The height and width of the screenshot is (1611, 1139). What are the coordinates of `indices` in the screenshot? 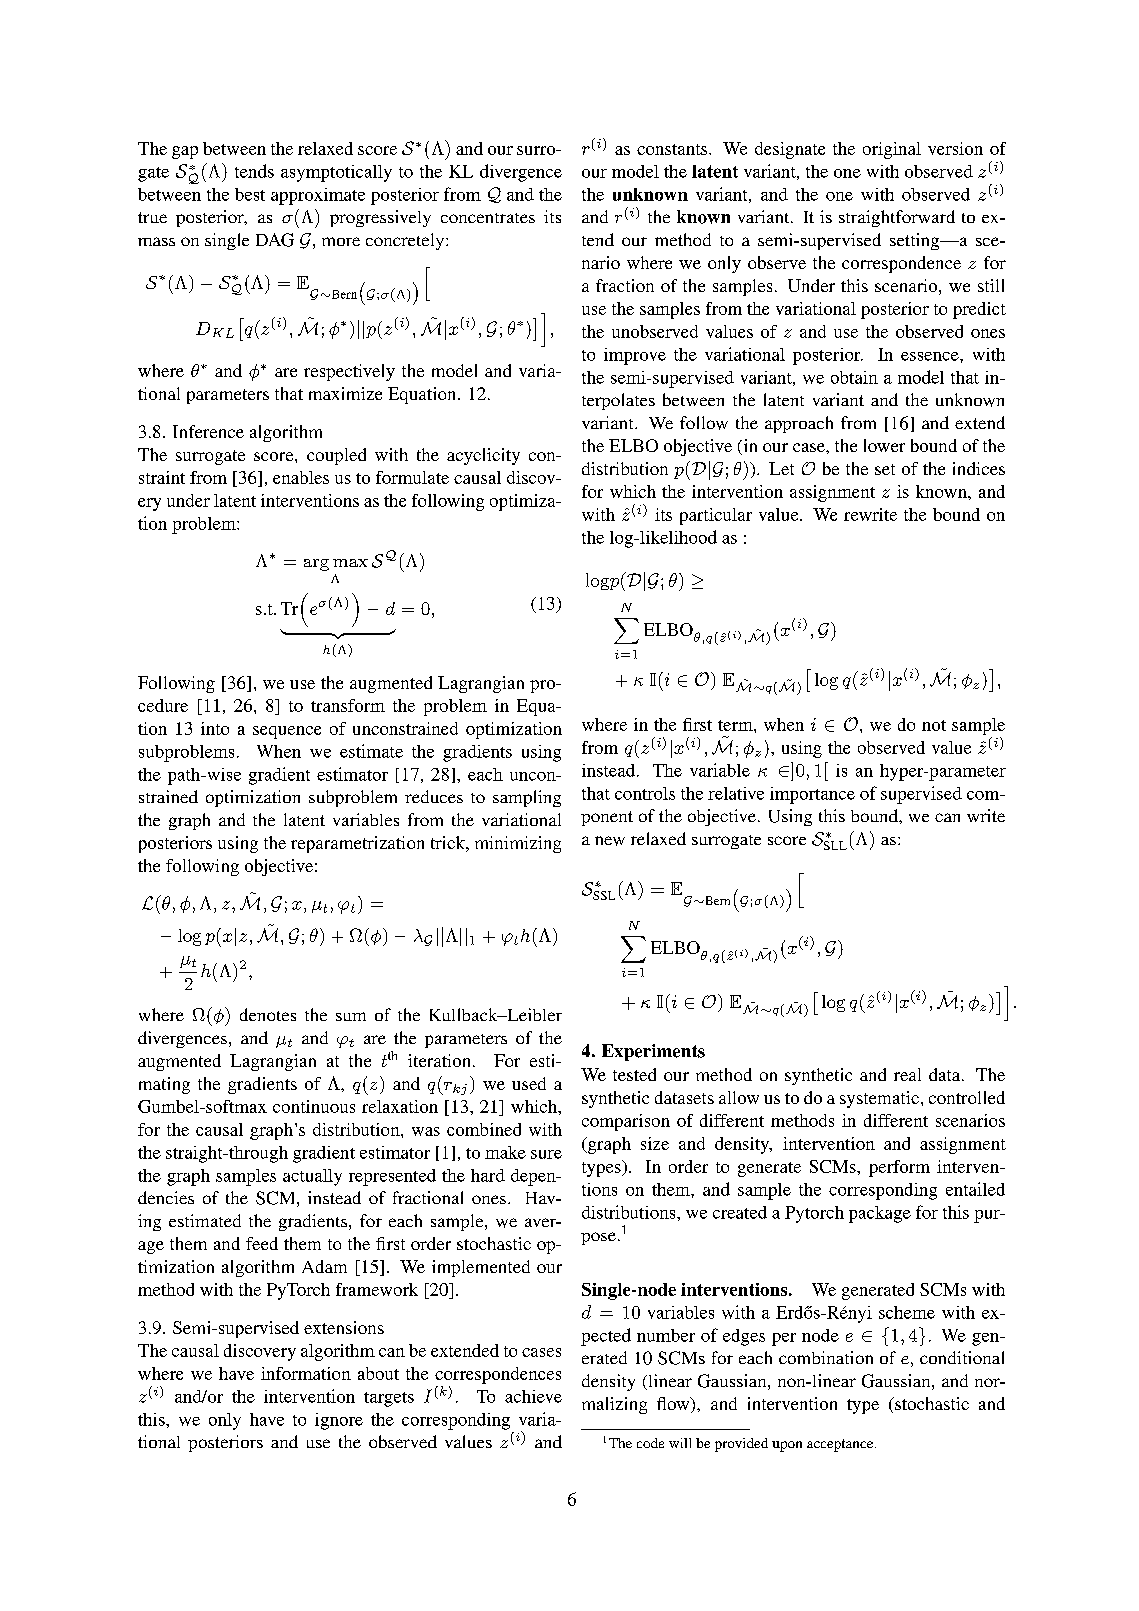 It's located at (979, 468).
